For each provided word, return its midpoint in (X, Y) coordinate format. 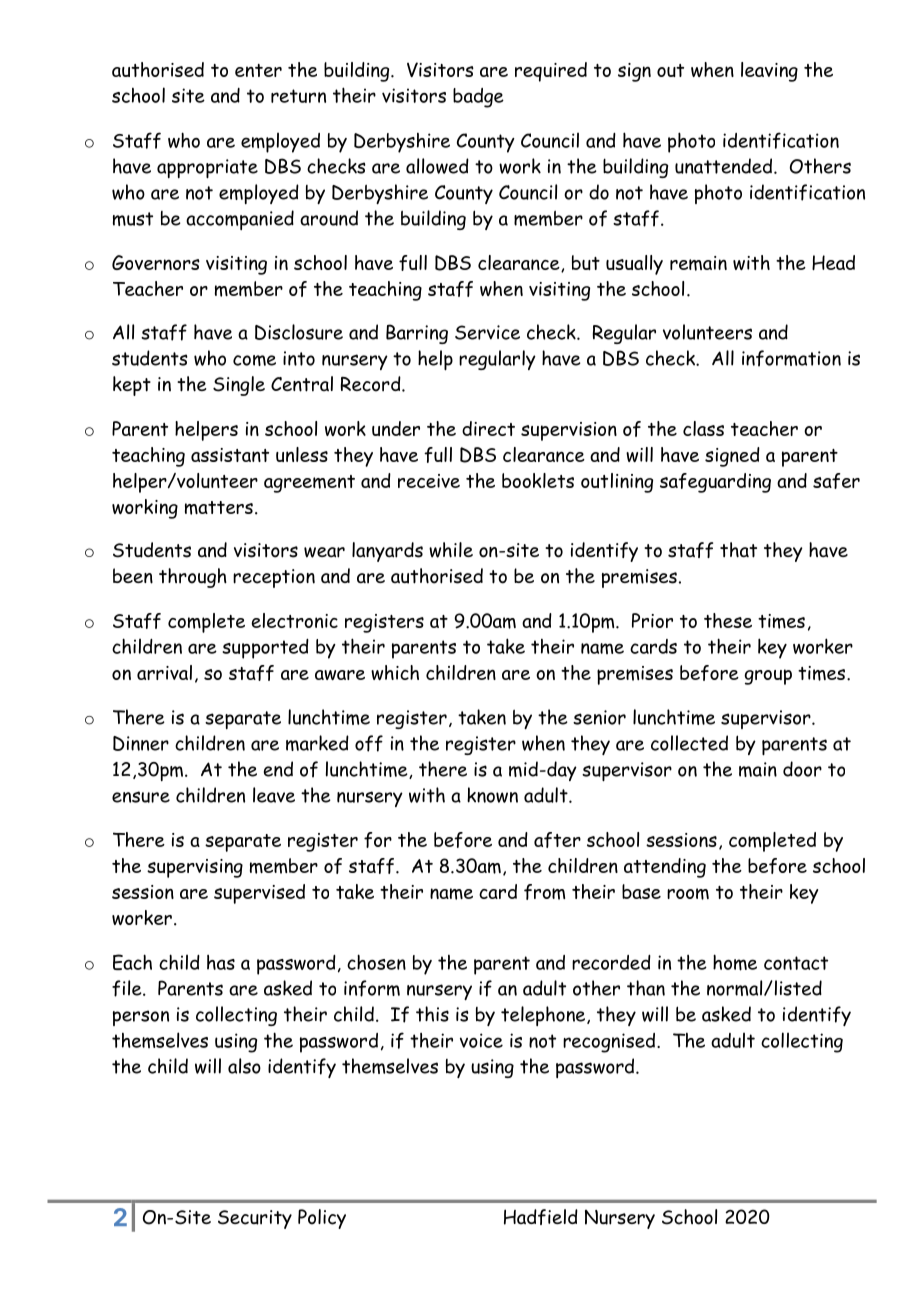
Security (255, 1219)
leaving (769, 72)
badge (478, 98)
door (802, 769)
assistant (230, 455)
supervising (195, 868)
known (492, 795)
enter (258, 70)
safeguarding (715, 483)
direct (488, 428)
